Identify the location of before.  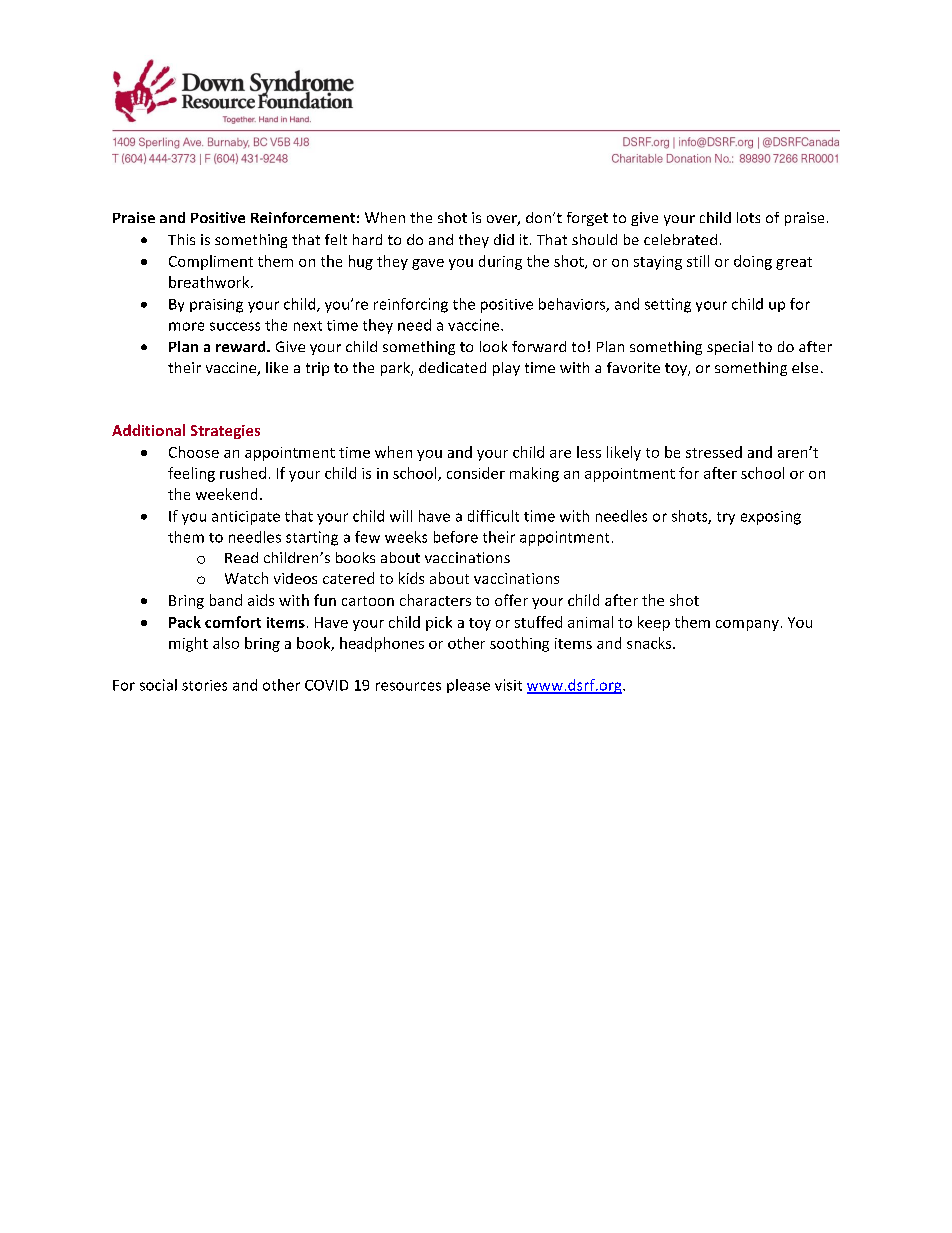
(456, 537).
